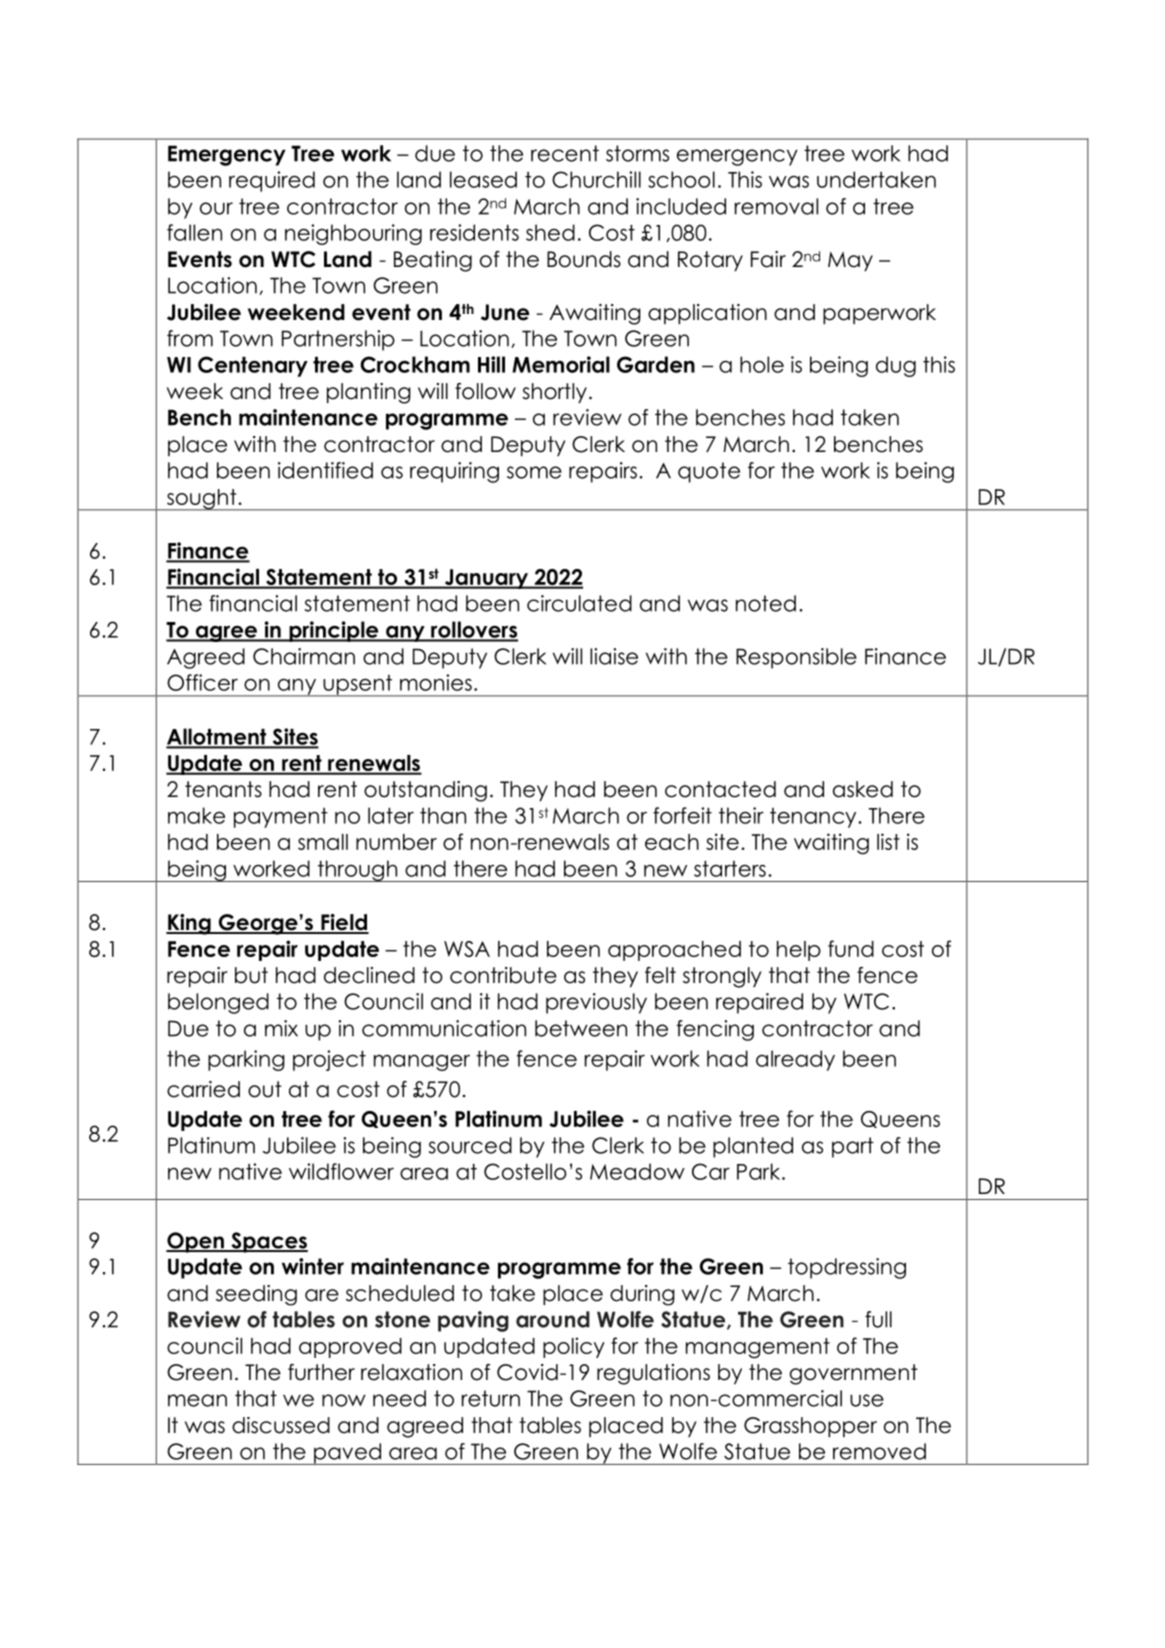  I want to click on discussed, so click(281, 1425).
